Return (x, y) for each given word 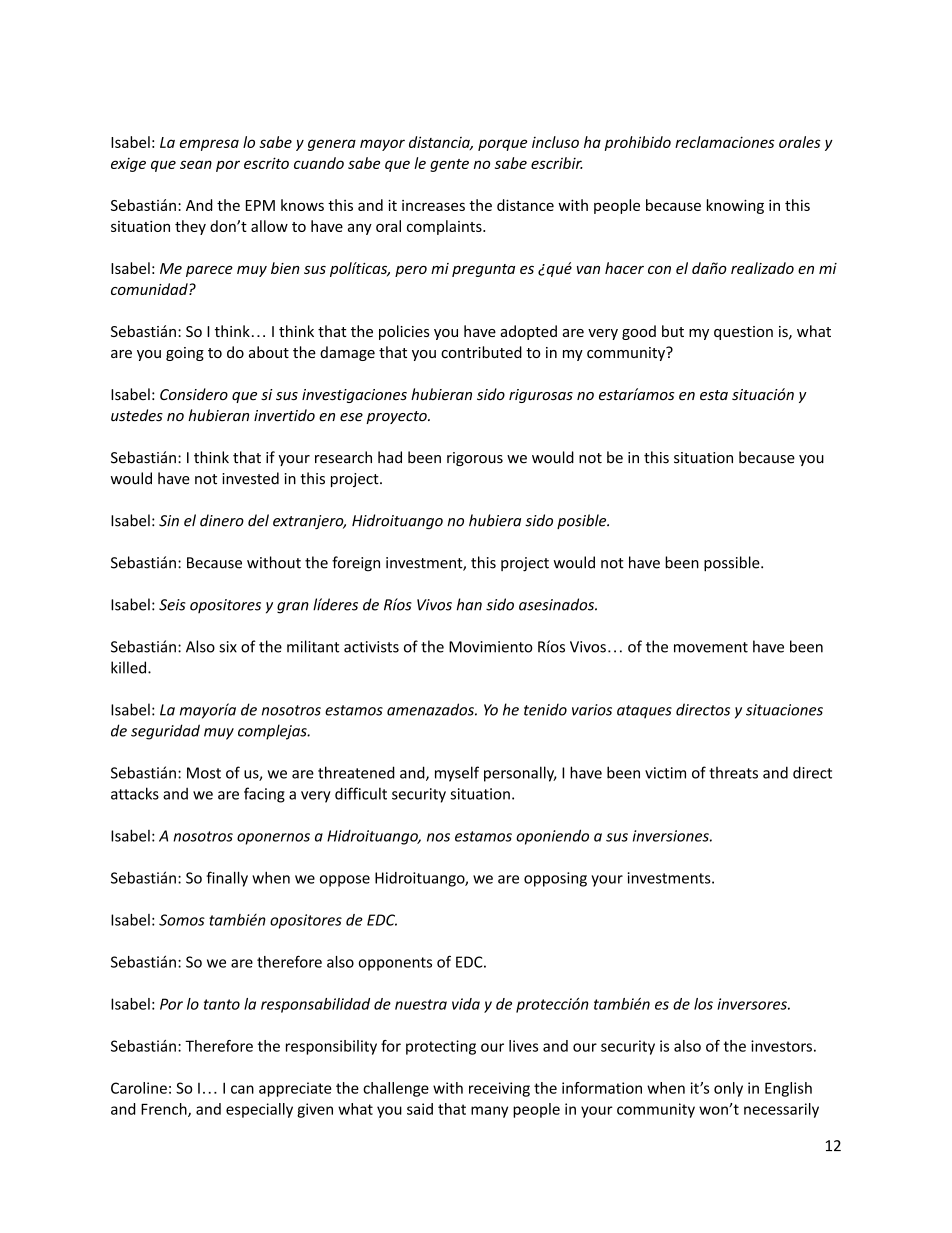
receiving (499, 1089)
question (743, 333)
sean (196, 164)
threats (733, 773)
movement (711, 647)
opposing (555, 879)
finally (227, 879)
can (242, 1089)
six (228, 647)
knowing (735, 206)
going (185, 354)
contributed (481, 352)
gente (449, 165)
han (469, 604)
